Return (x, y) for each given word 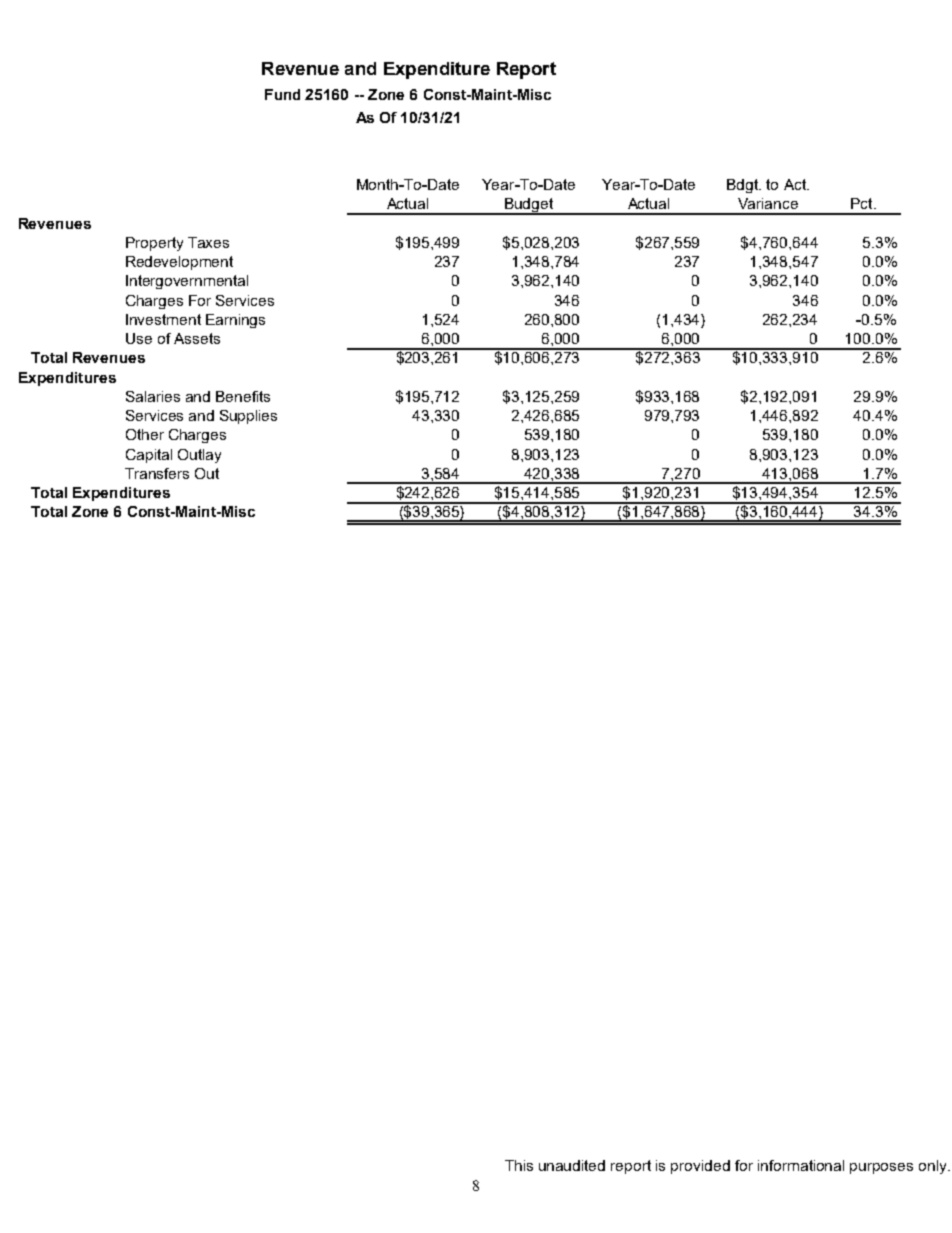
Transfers (157, 473)
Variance (768, 203)
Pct (863, 203)
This (519, 1165)
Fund (282, 94)
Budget (529, 206)
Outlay (199, 456)
